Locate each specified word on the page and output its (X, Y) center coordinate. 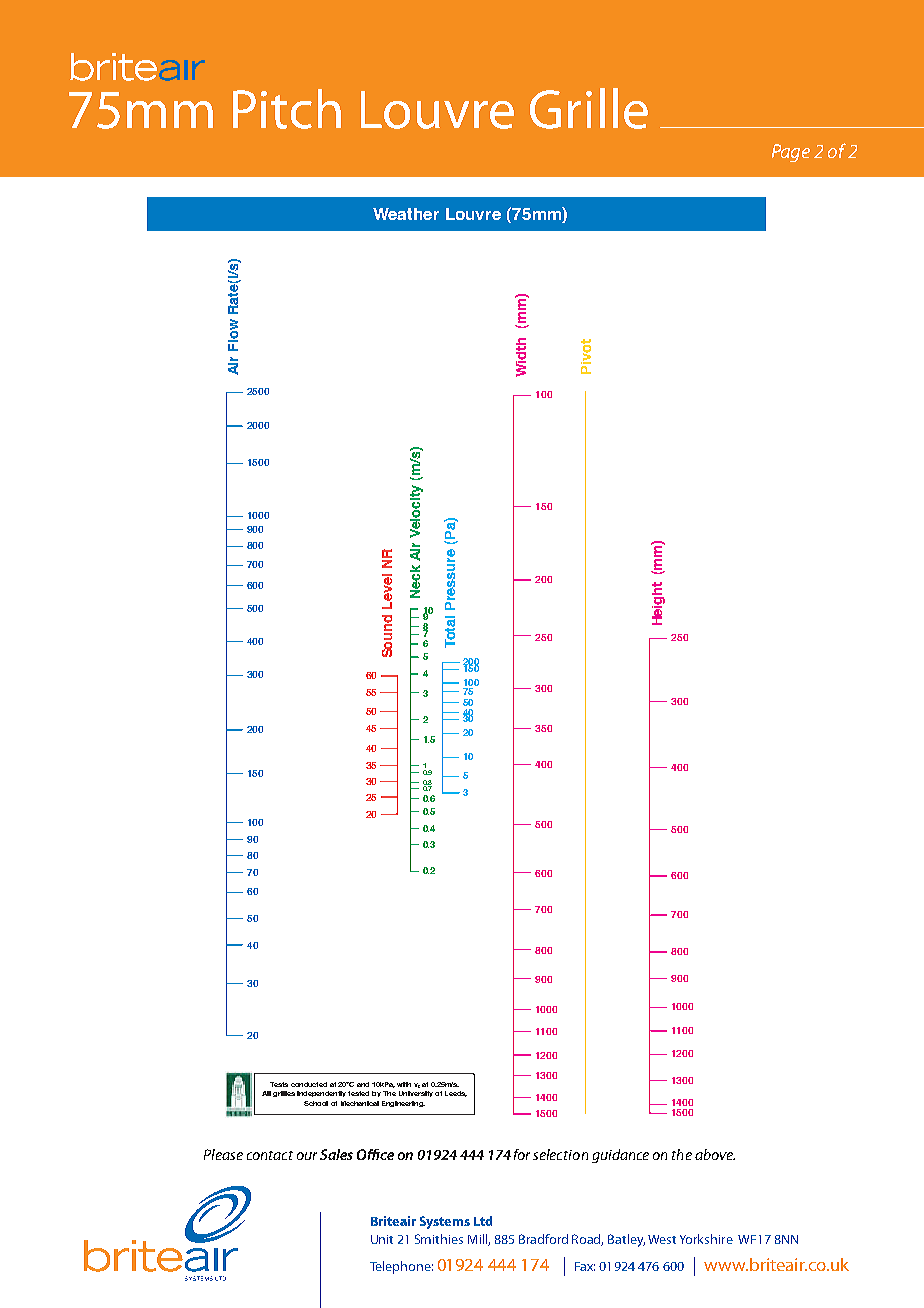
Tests (279, 1084)
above (715, 1154)
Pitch (287, 109)
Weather (406, 214)
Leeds (456, 1094)
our (307, 1156)
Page (791, 153)
